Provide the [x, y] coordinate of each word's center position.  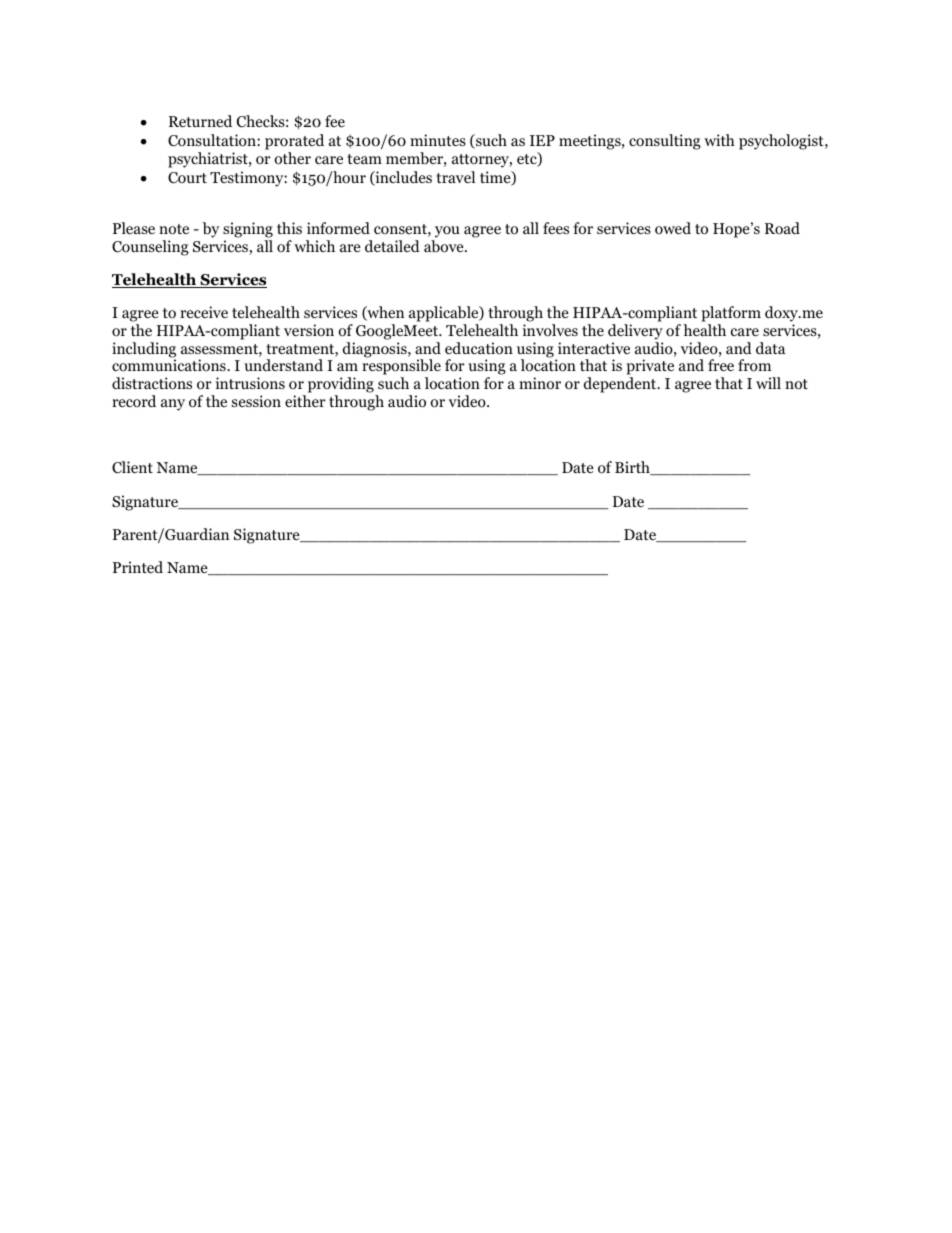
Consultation [213, 140]
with [719, 140]
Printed [138, 567]
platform [731, 315]
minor [540, 383]
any [173, 405]
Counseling [150, 248]
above [445, 246]
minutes [438, 140]
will [768, 383]
